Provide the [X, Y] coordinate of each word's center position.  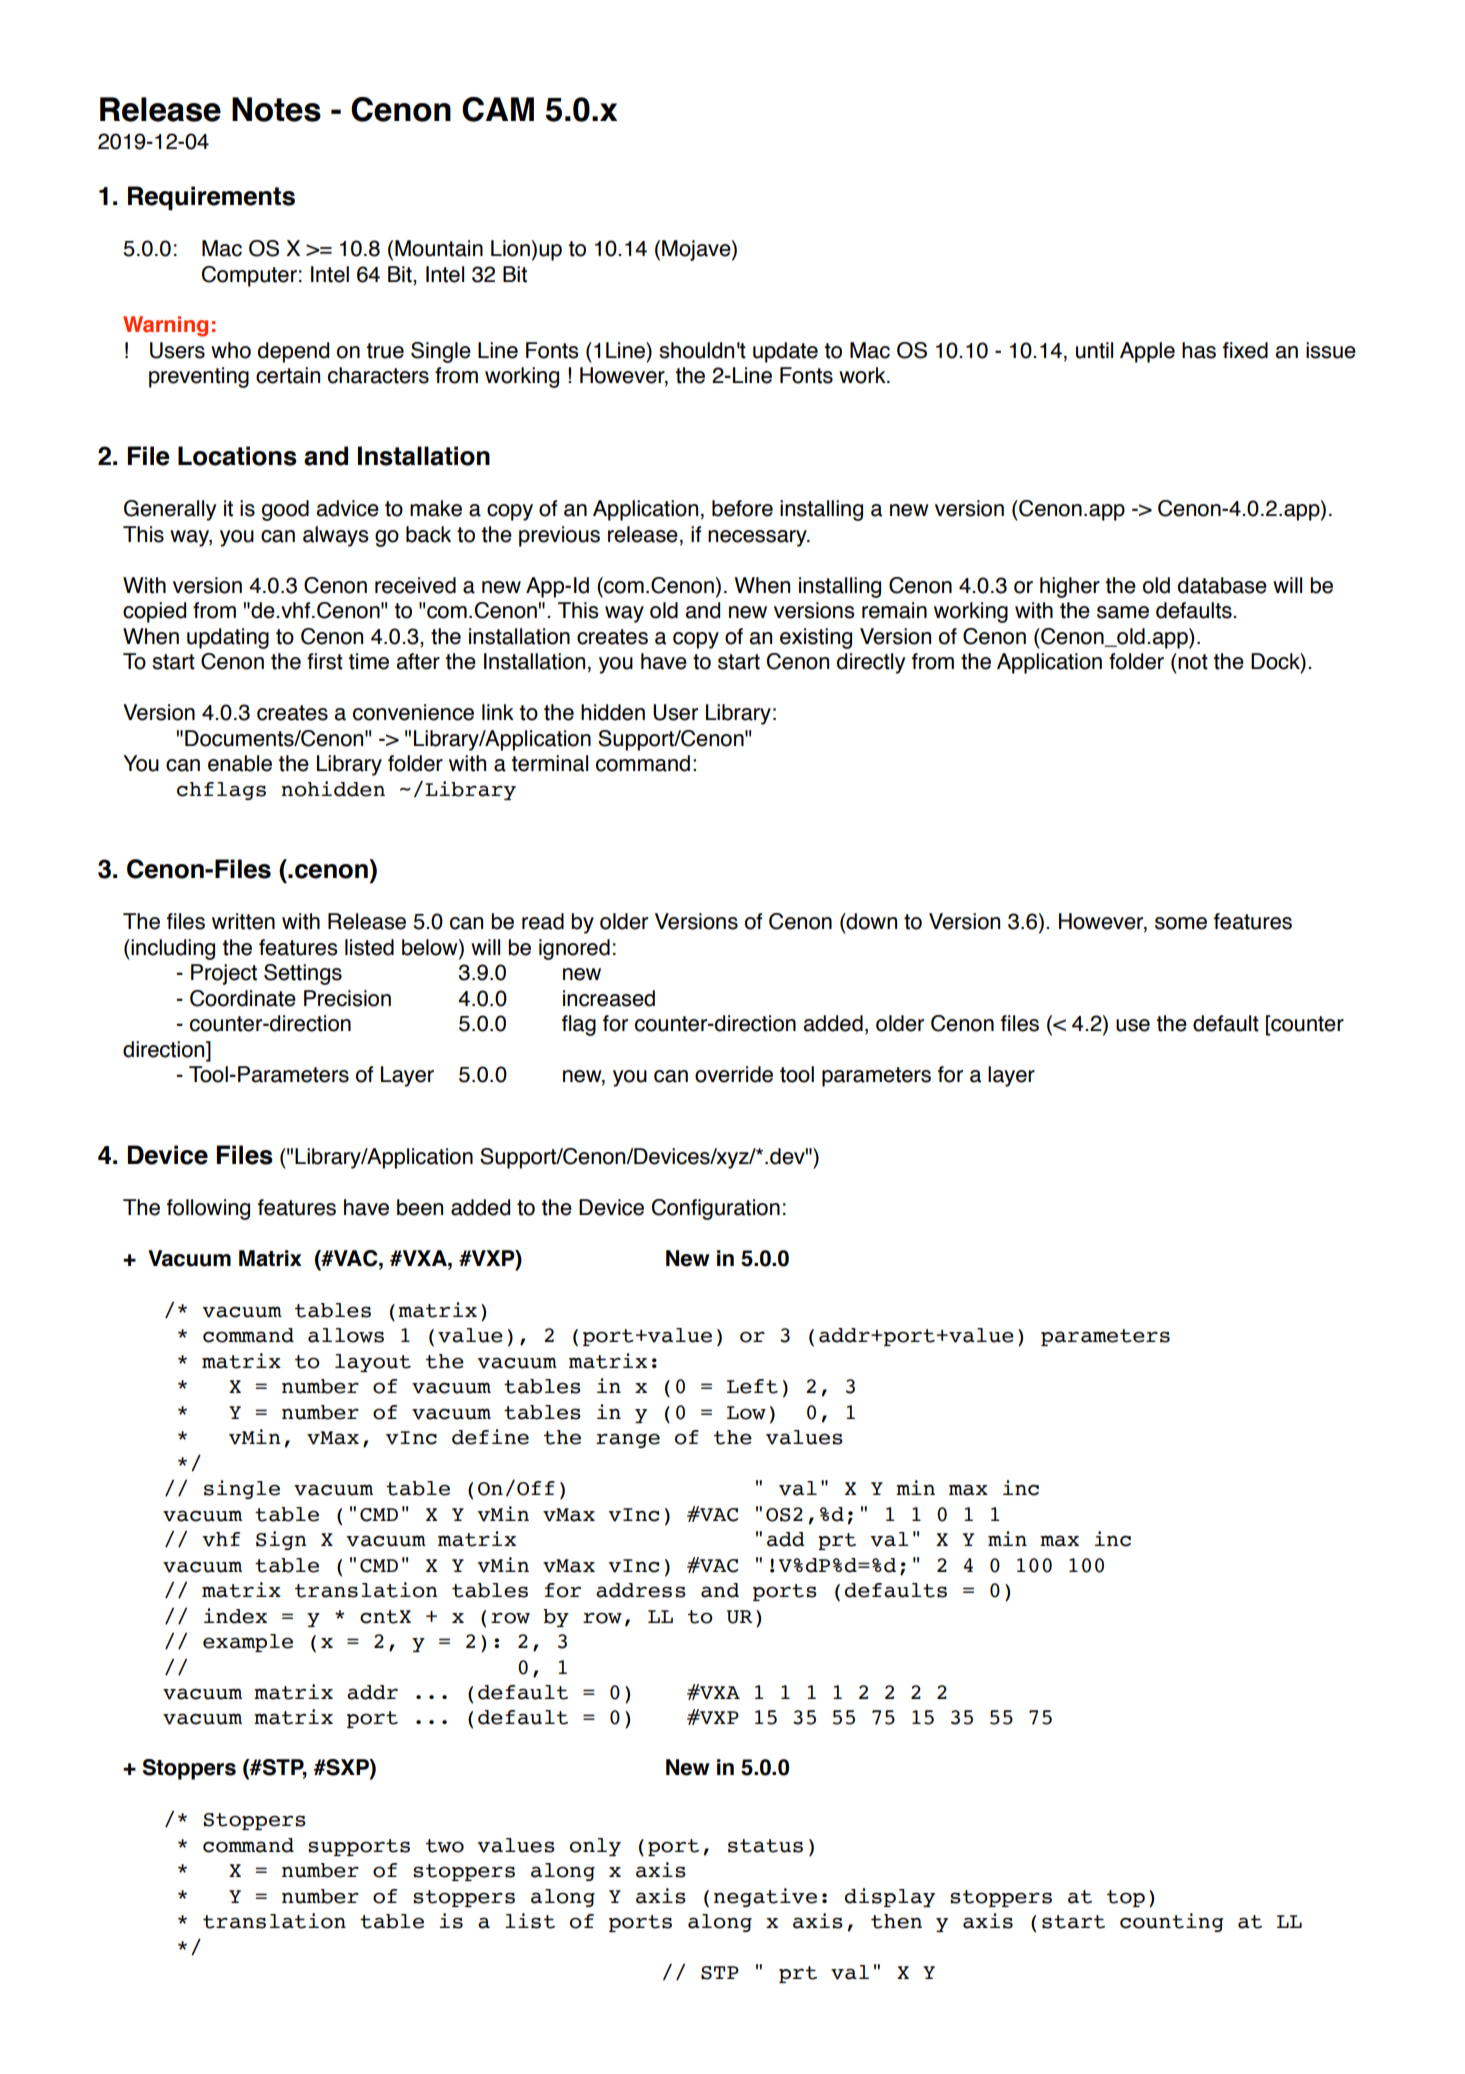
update [785, 352]
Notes [276, 109]
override [734, 1074]
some [1181, 923]
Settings [303, 974]
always [336, 536]
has [1199, 350]
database [1222, 585]
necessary [758, 538]
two [445, 1846]
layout [373, 1363]
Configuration [716, 1209]
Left [752, 1386]
